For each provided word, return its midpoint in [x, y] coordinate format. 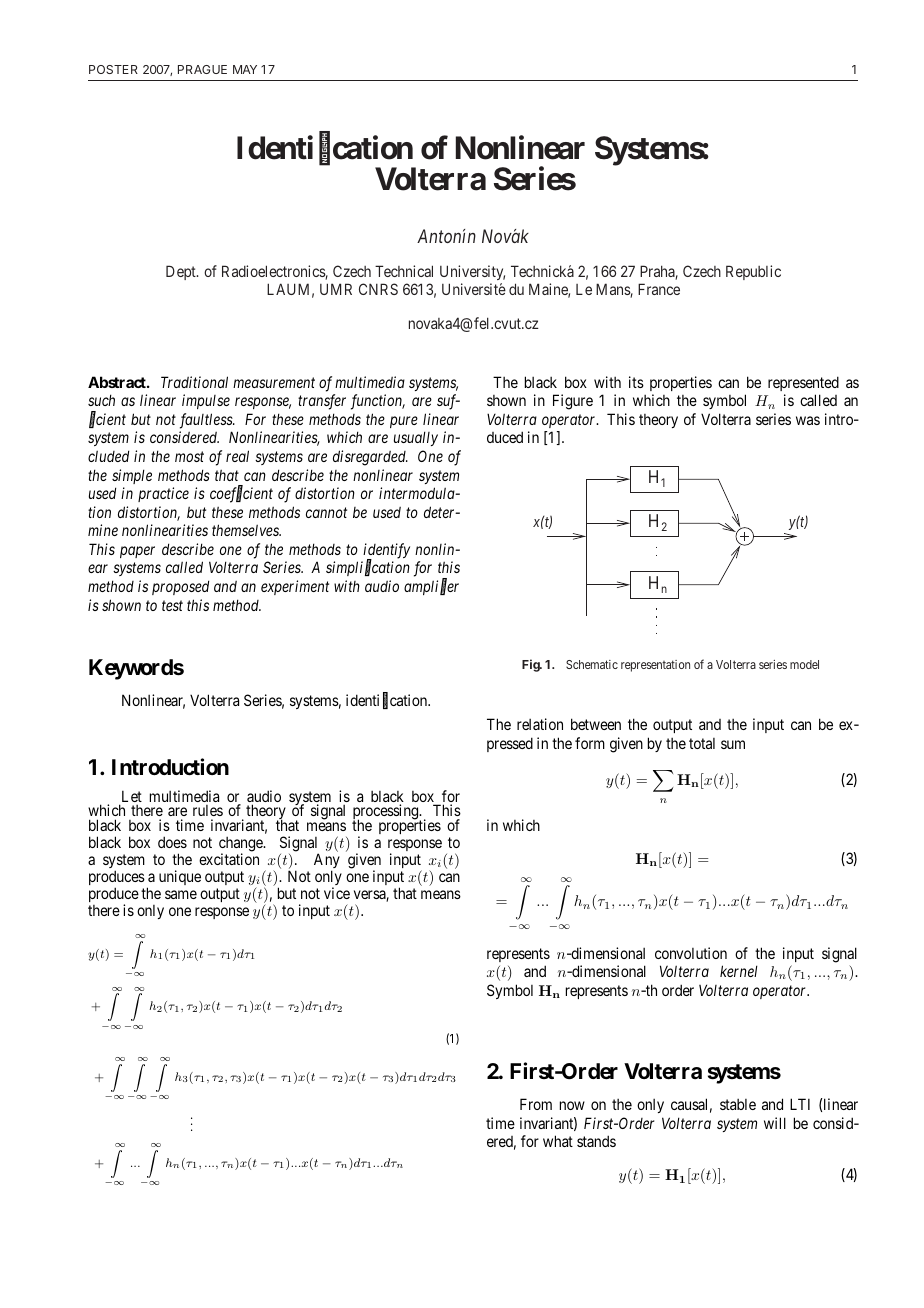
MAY [245, 69]
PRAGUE [202, 69]
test [172, 605]
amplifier [431, 587]
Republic [753, 272]
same [181, 894]
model [804, 664]
